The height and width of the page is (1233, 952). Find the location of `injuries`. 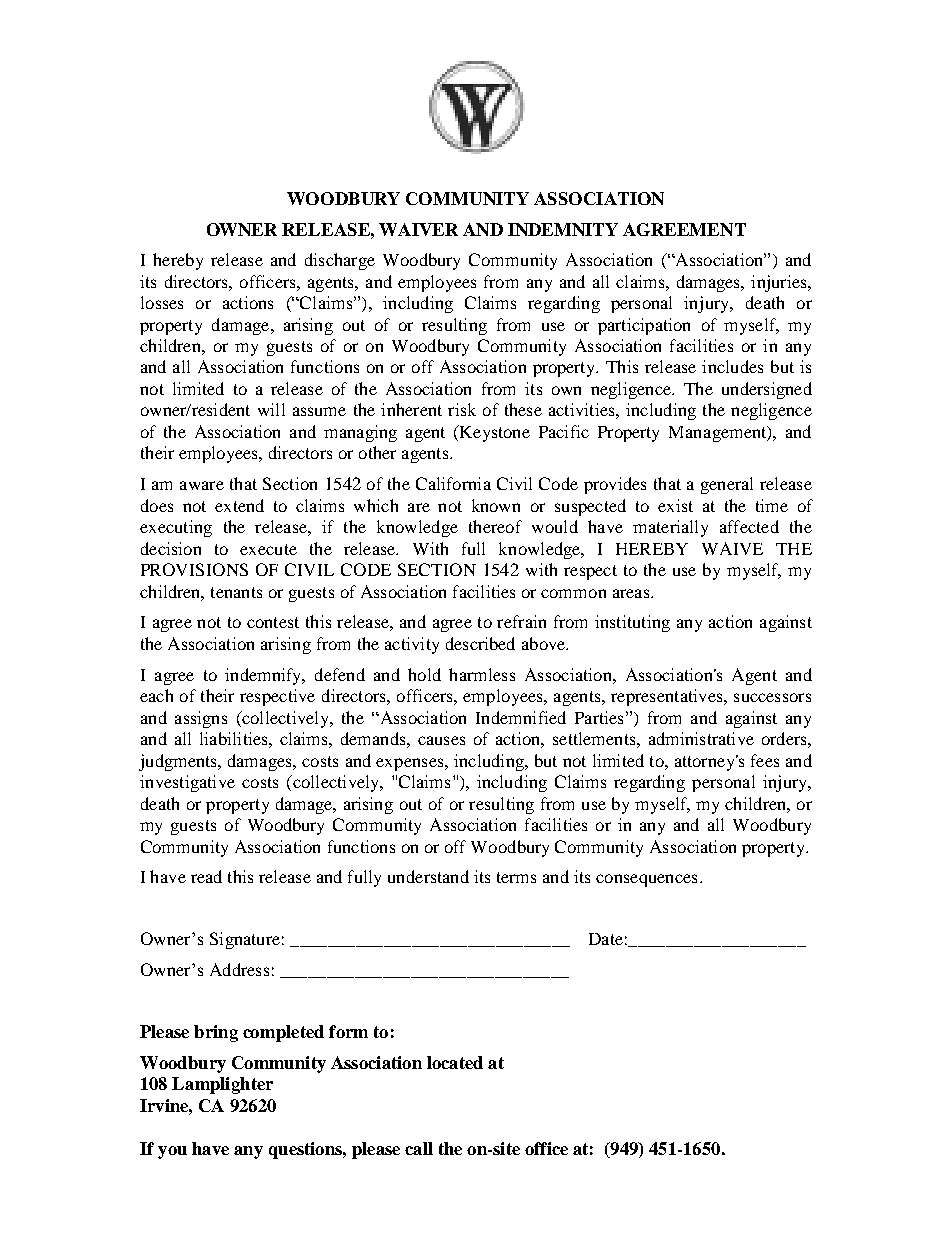

injuries is located at coordinates (780, 283).
